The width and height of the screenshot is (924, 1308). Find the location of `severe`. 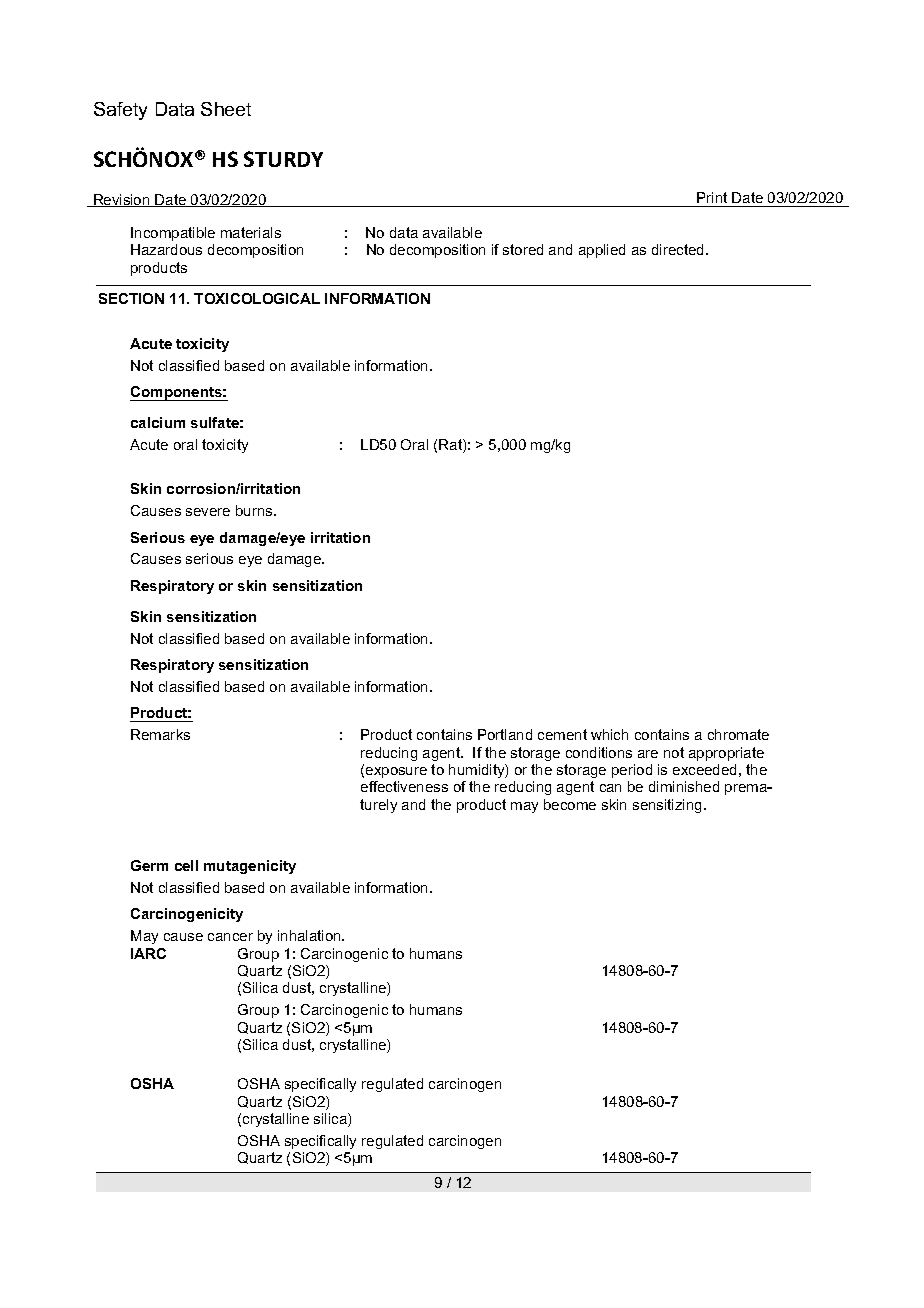

severe is located at coordinates (208, 512).
